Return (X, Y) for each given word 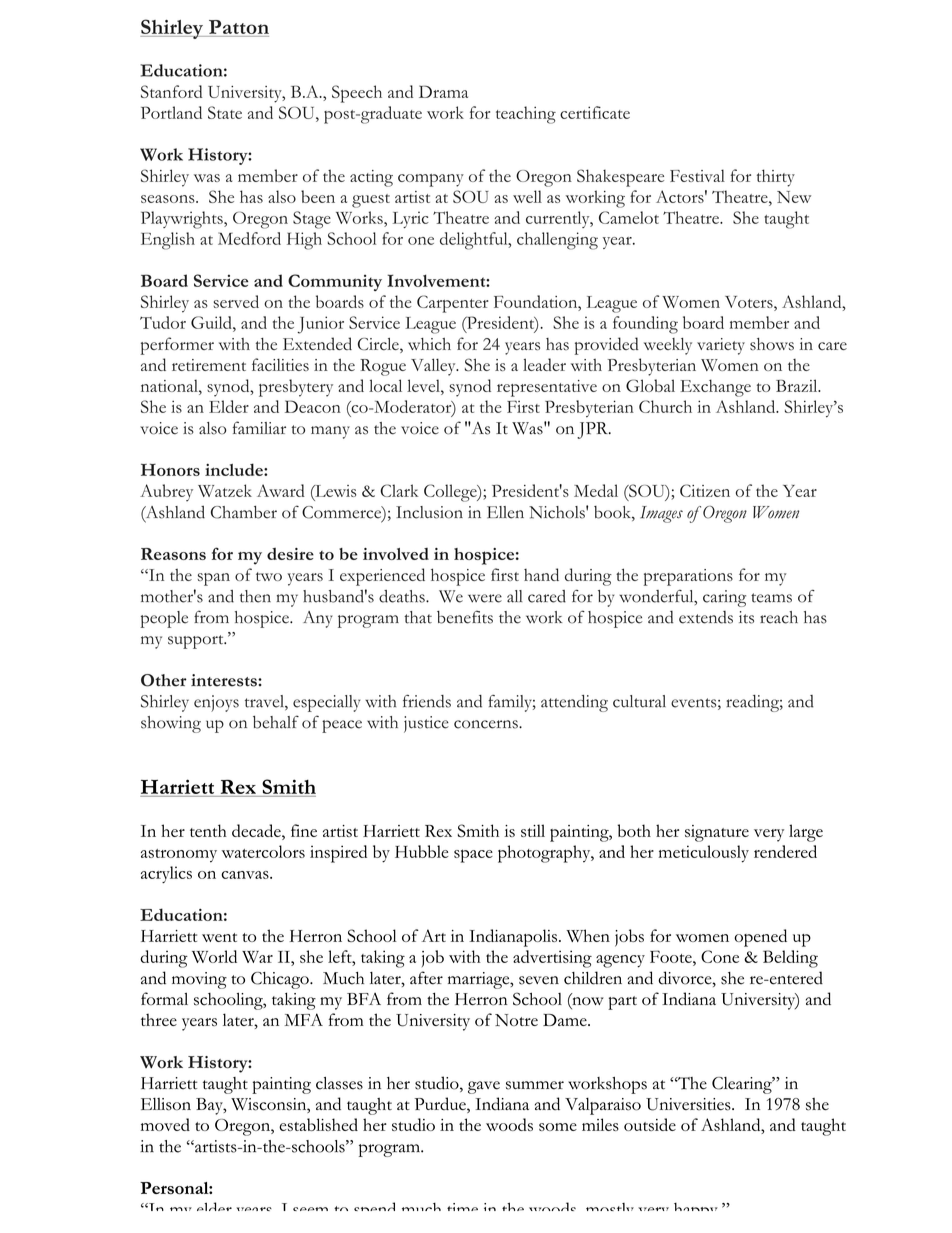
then (255, 596)
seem (310, 1209)
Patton (239, 27)
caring (724, 598)
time (462, 1207)
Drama (443, 91)
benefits (465, 617)
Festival (697, 175)
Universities (689, 1104)
